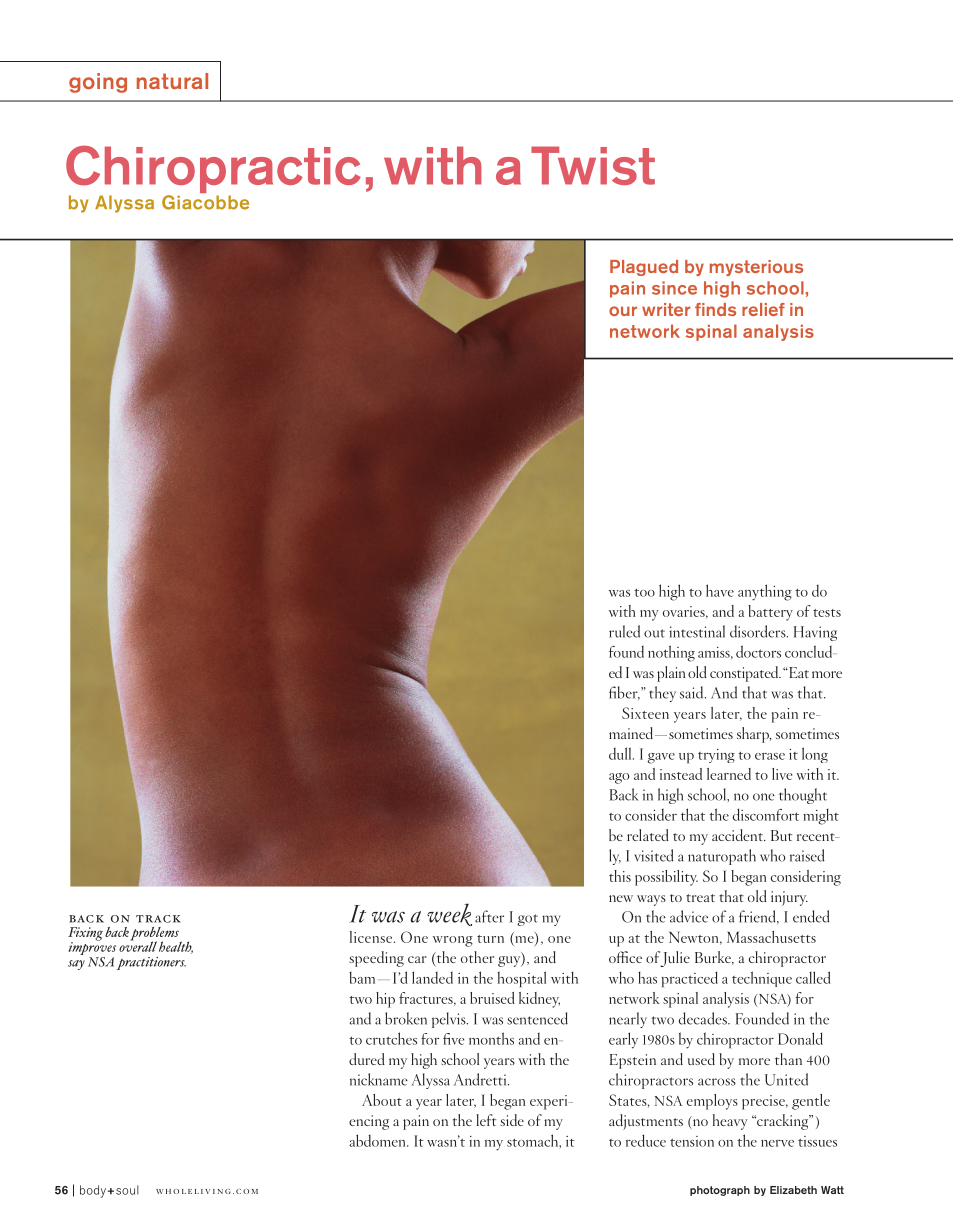  What do you see at coordinates (777, 1143) in the image?
I see `nerve` at bounding box center [777, 1143].
